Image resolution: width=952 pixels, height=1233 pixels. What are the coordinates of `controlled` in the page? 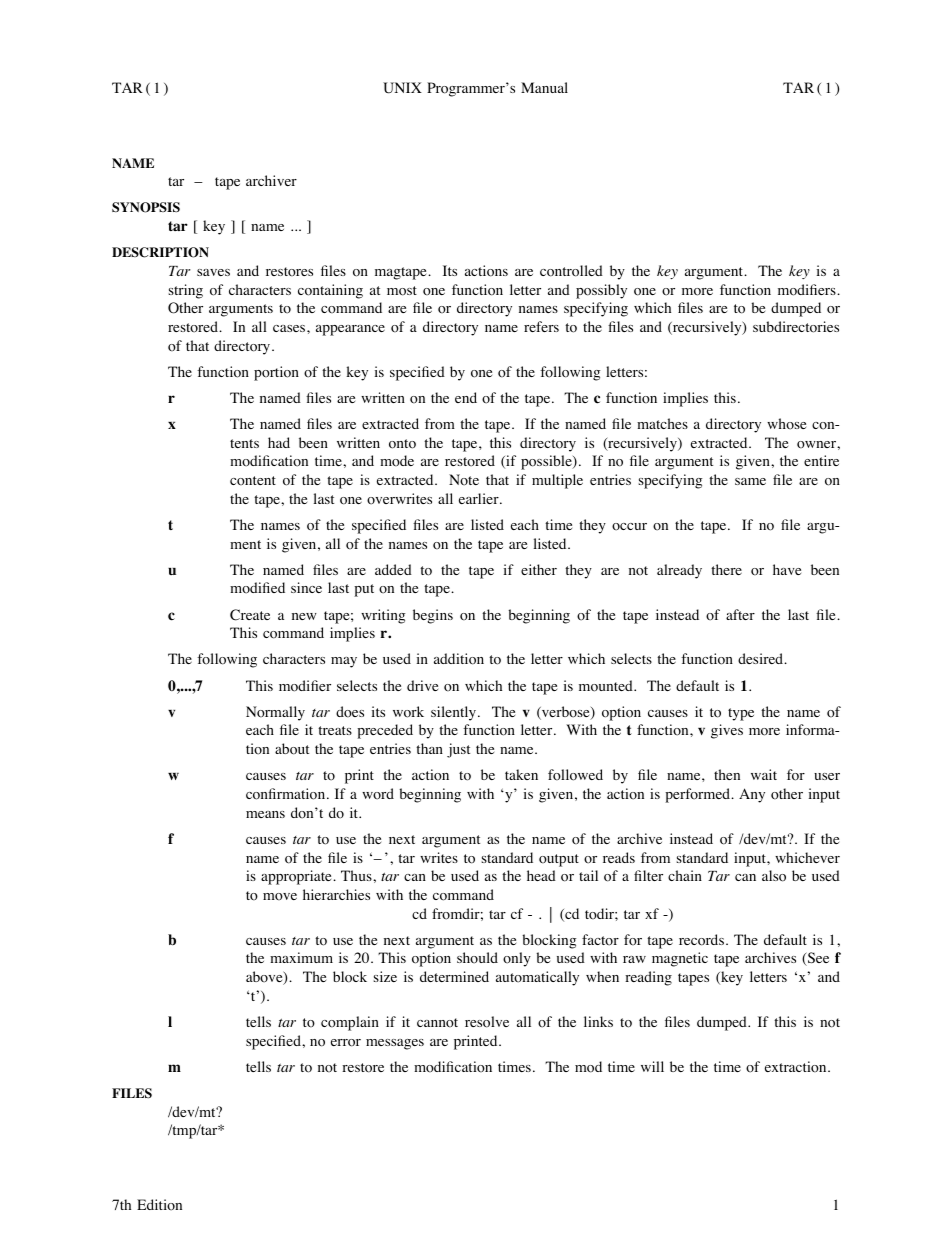 It's located at (571, 271).
